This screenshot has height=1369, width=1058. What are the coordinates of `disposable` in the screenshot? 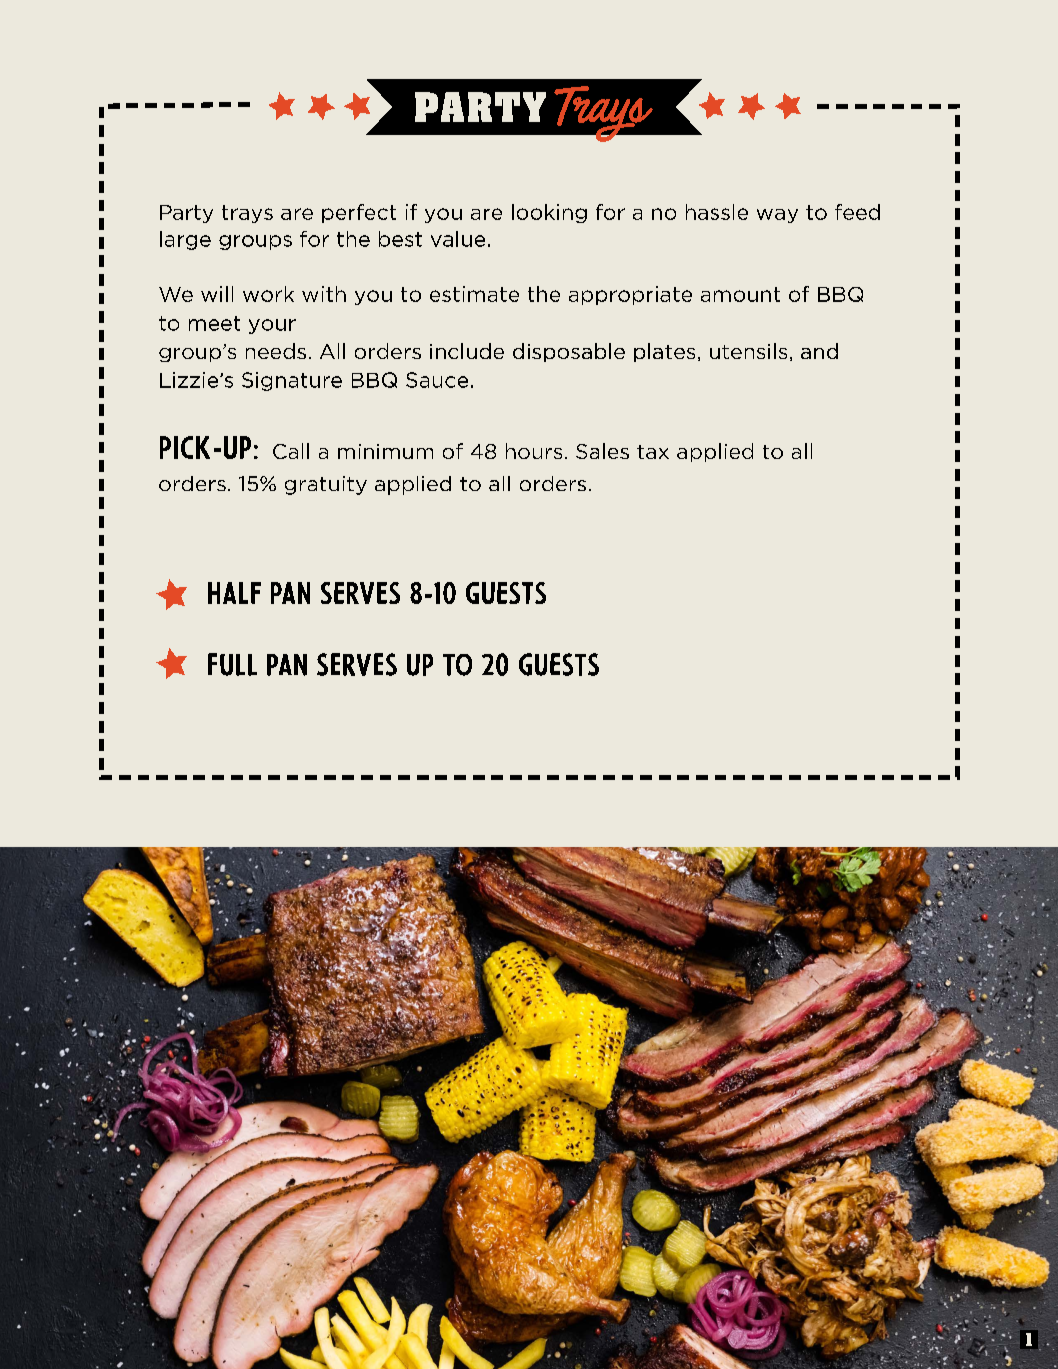 It's located at (569, 352).
